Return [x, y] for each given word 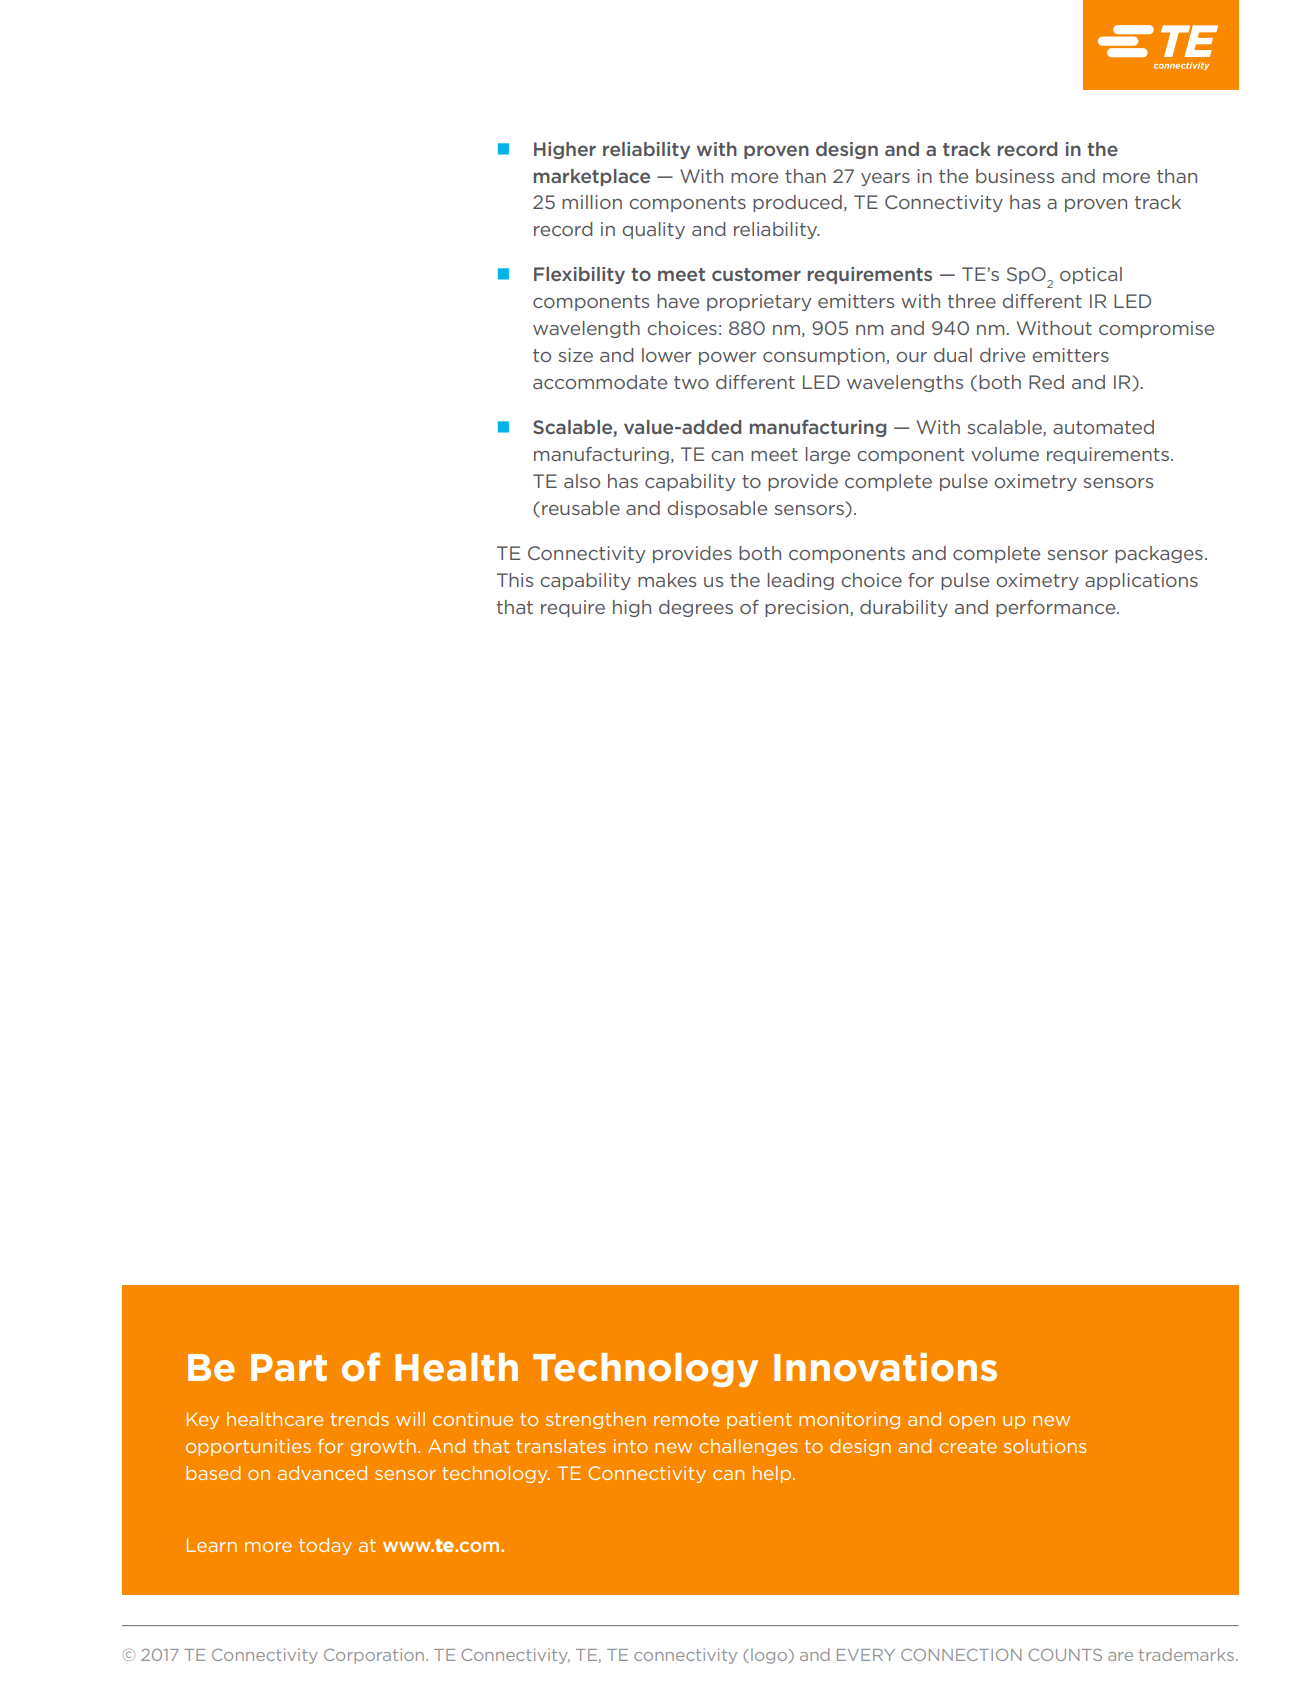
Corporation [375, 1656]
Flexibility [579, 275]
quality [654, 230]
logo [770, 1656]
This [515, 580]
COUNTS [1065, 1655]
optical [1091, 275]
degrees [696, 608]
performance [1057, 608]
